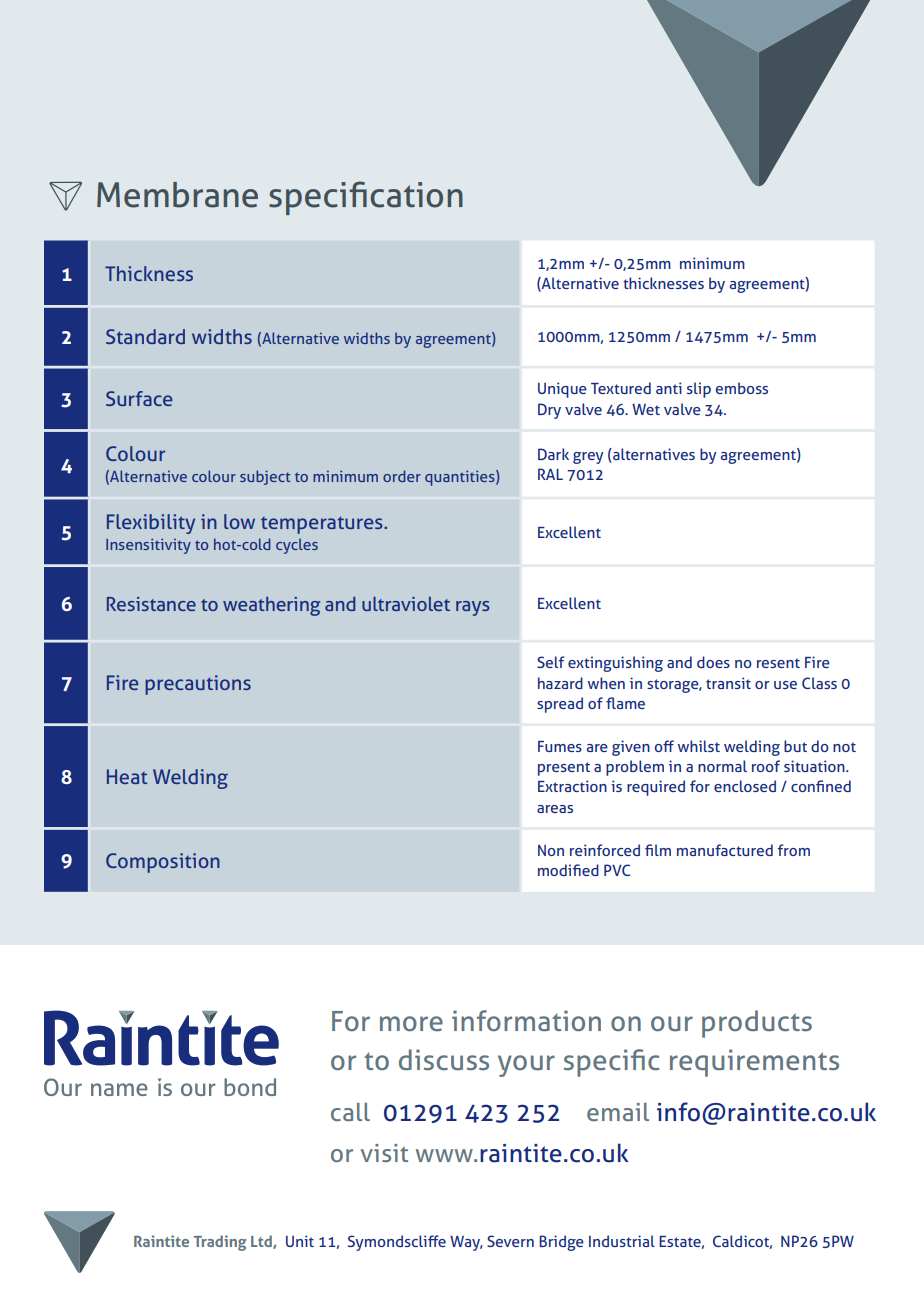  I want to click on Industrial, so click(622, 1241).
